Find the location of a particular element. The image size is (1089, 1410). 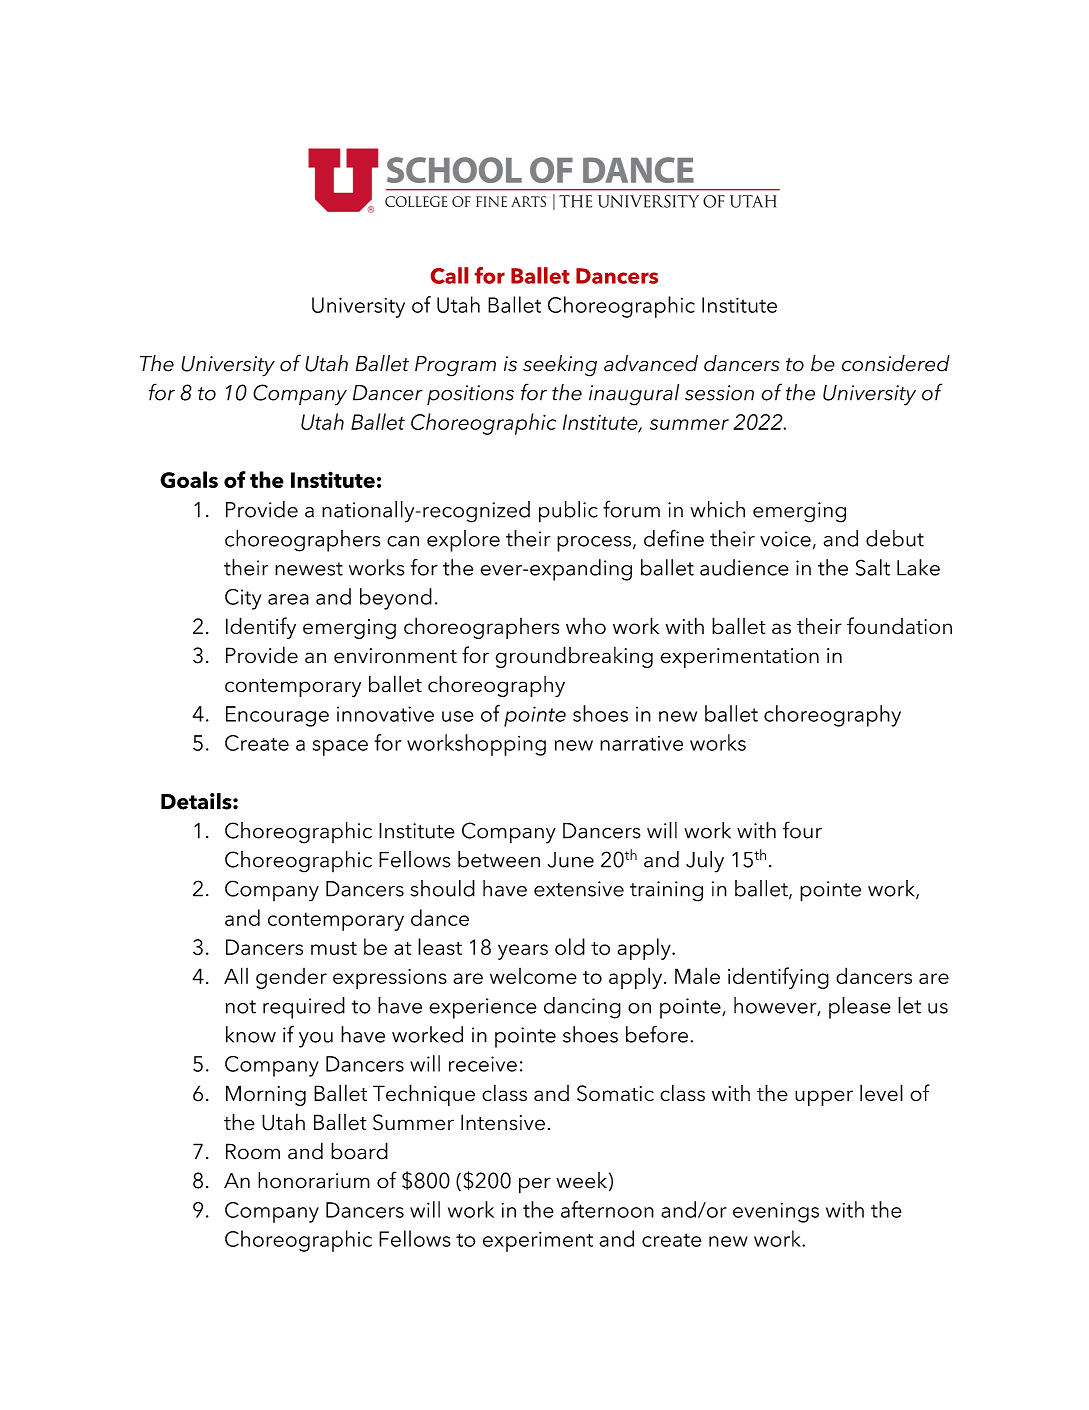

narrative is located at coordinates (641, 743).
